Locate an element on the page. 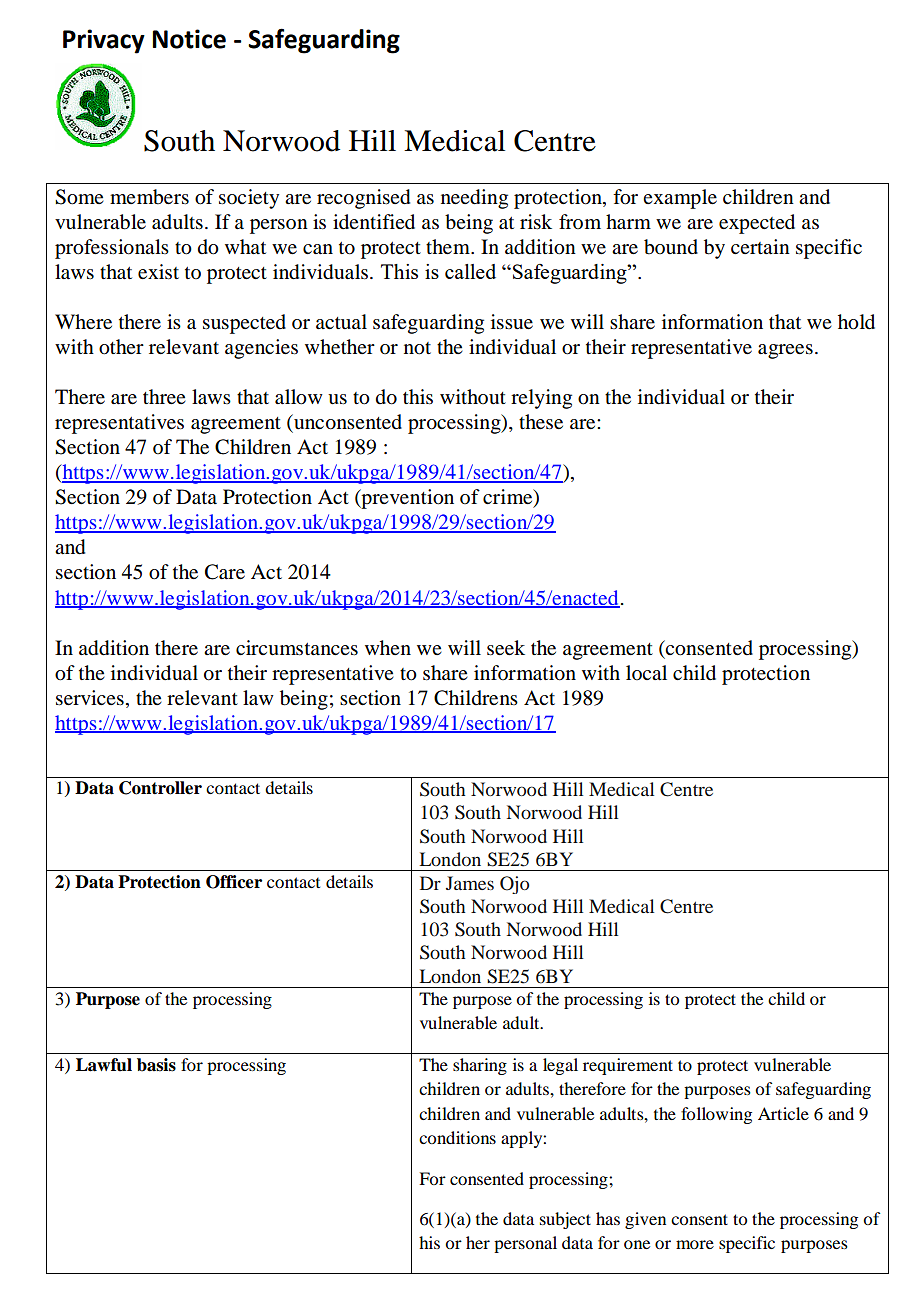 This page has height=1308, width=924. James is located at coordinates (470, 883).
